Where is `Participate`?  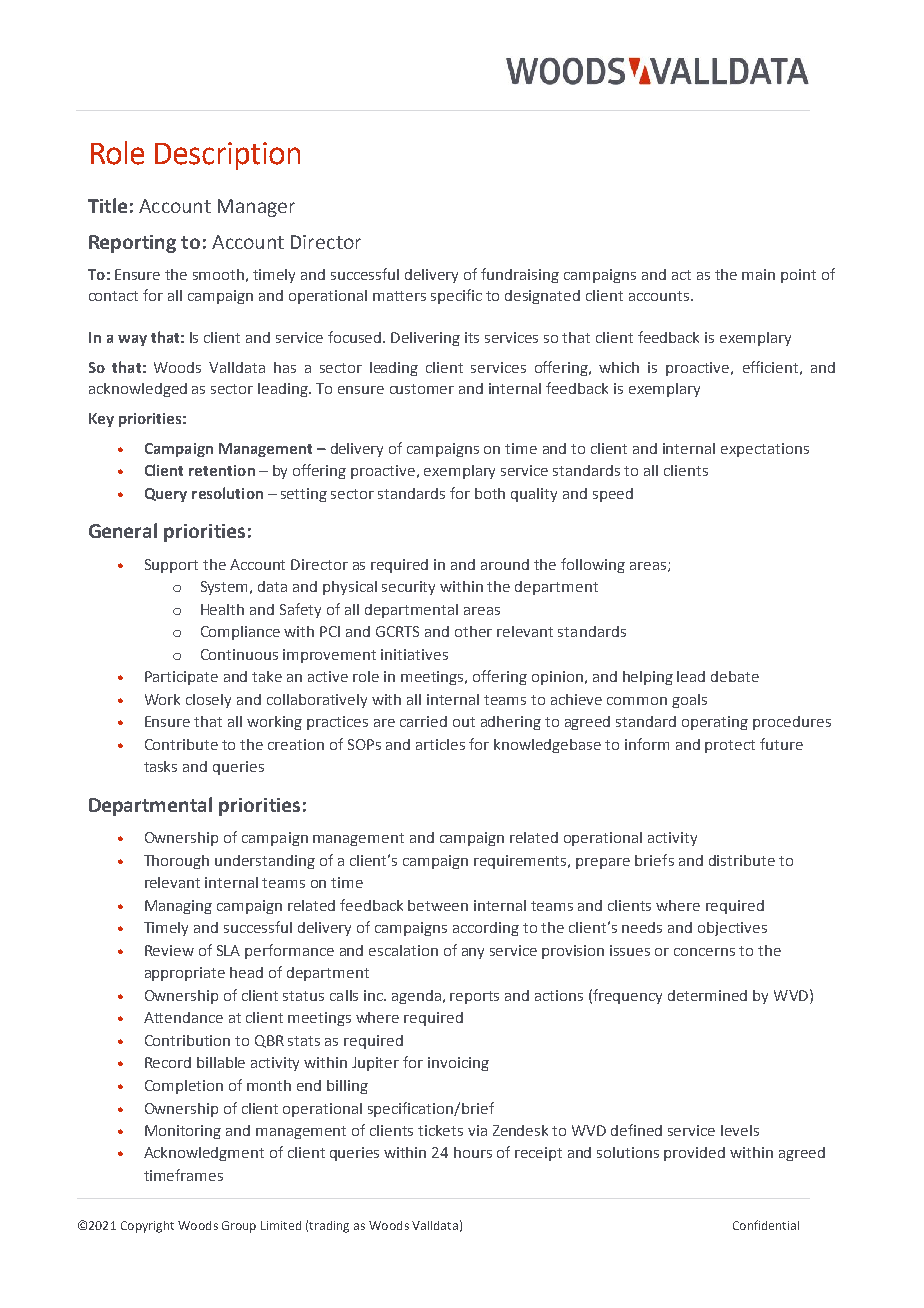 Participate is located at coordinates (181, 678).
